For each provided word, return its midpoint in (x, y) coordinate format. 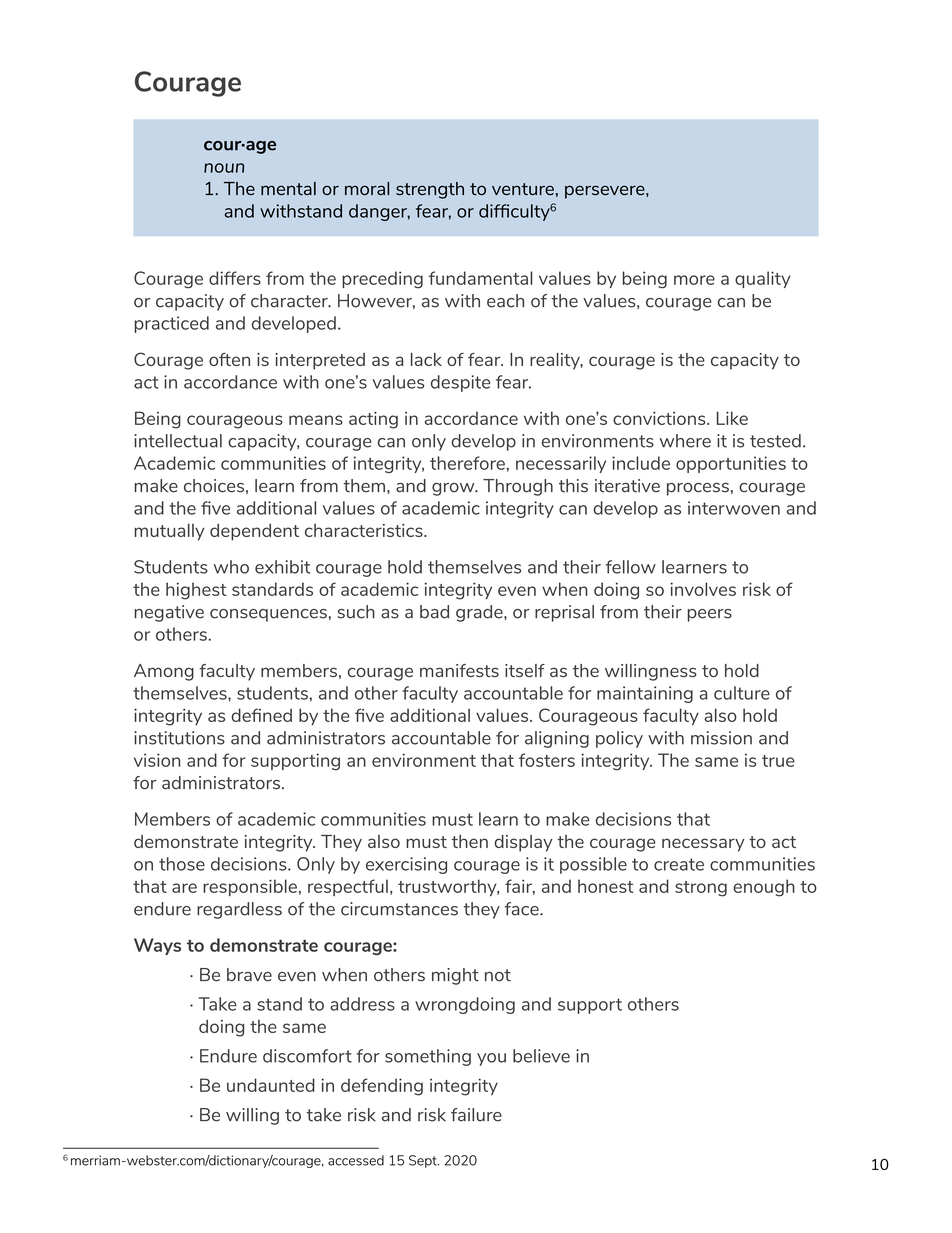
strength (430, 190)
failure (476, 1115)
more (694, 280)
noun (224, 168)
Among (164, 672)
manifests (459, 670)
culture (742, 693)
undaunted (271, 1085)
